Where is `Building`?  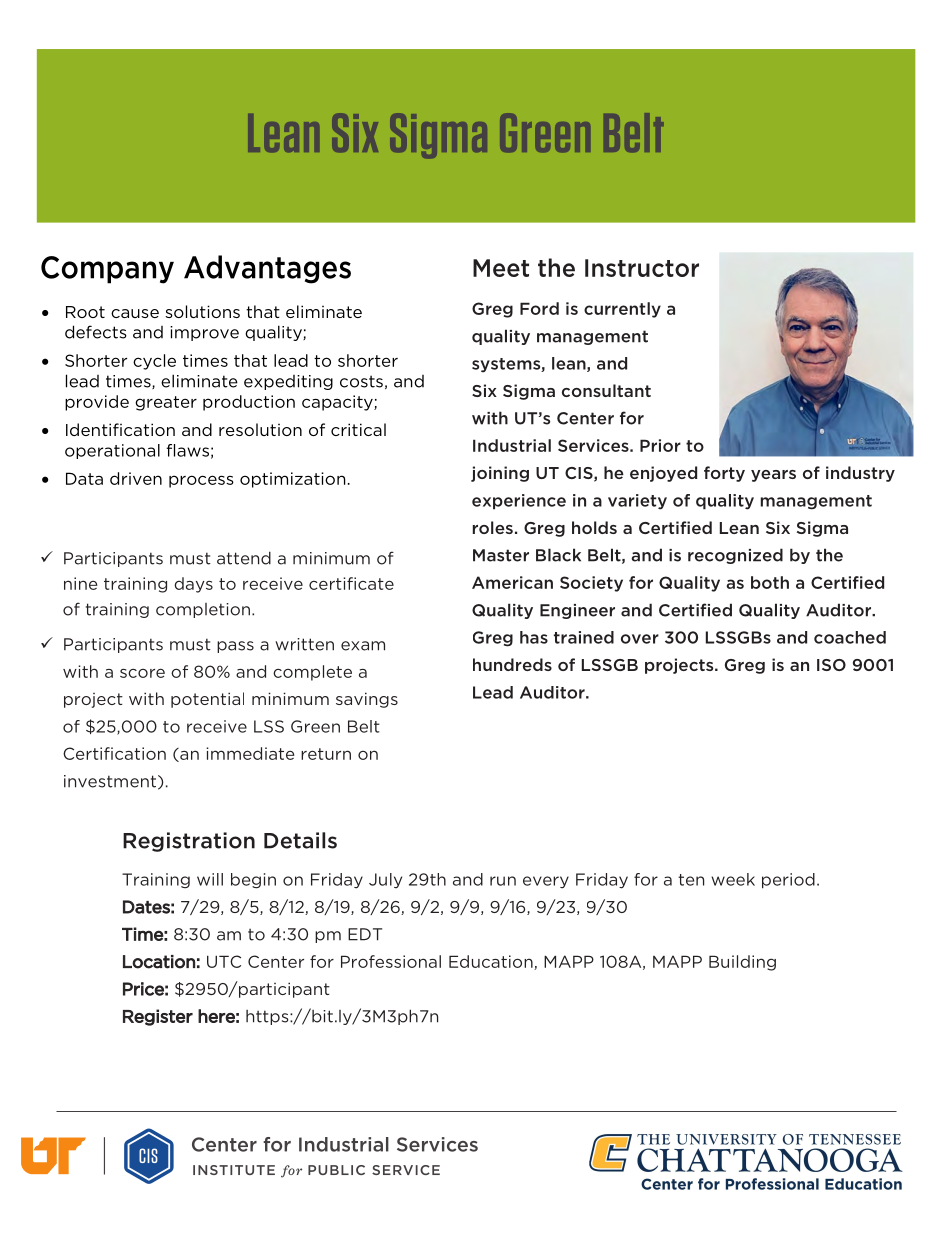 Building is located at coordinates (742, 963).
